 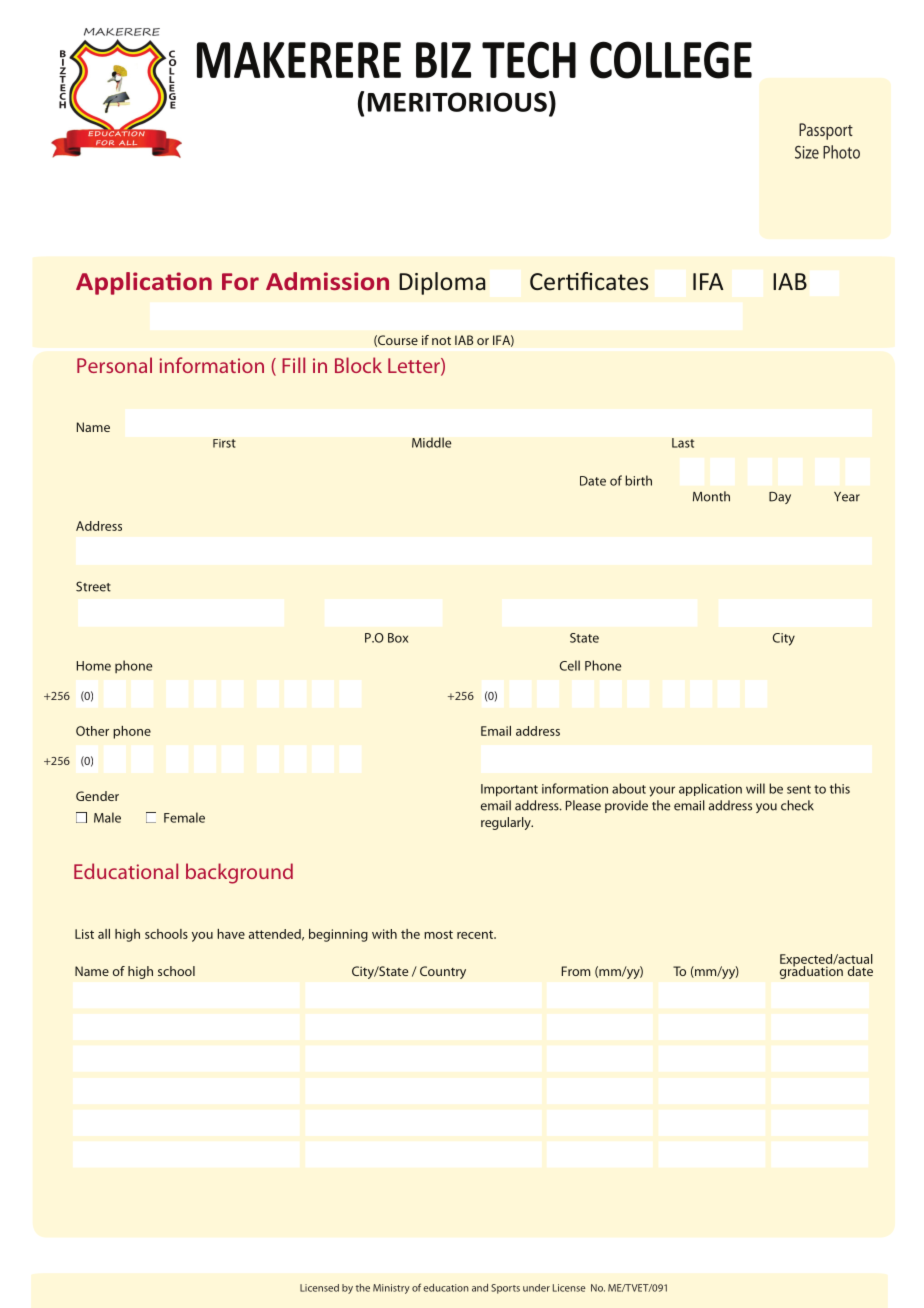 What do you see at coordinates (780, 498) in the page?
I see `Day` at bounding box center [780, 498].
